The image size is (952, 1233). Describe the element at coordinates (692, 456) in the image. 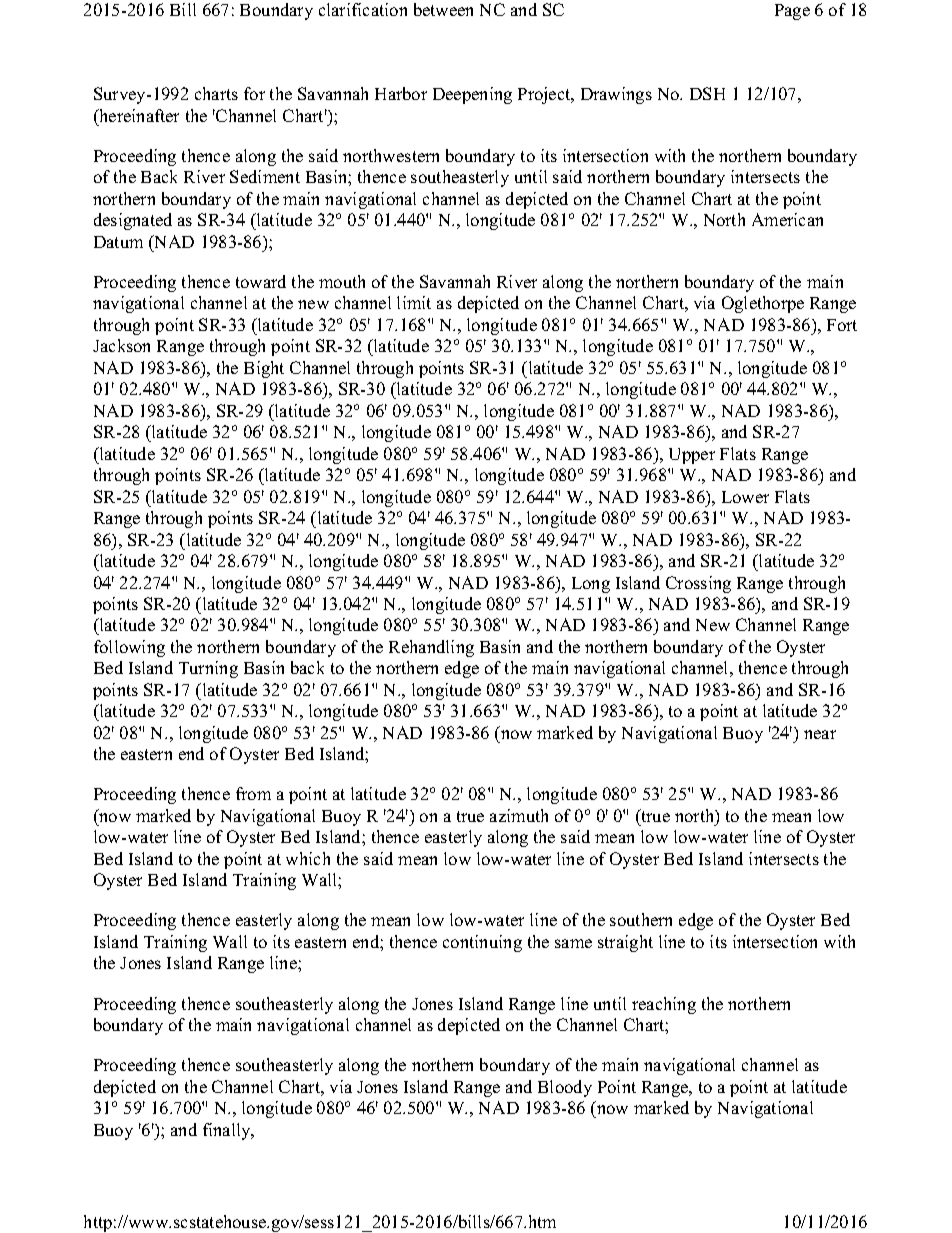

I see `Upper` at that location.
